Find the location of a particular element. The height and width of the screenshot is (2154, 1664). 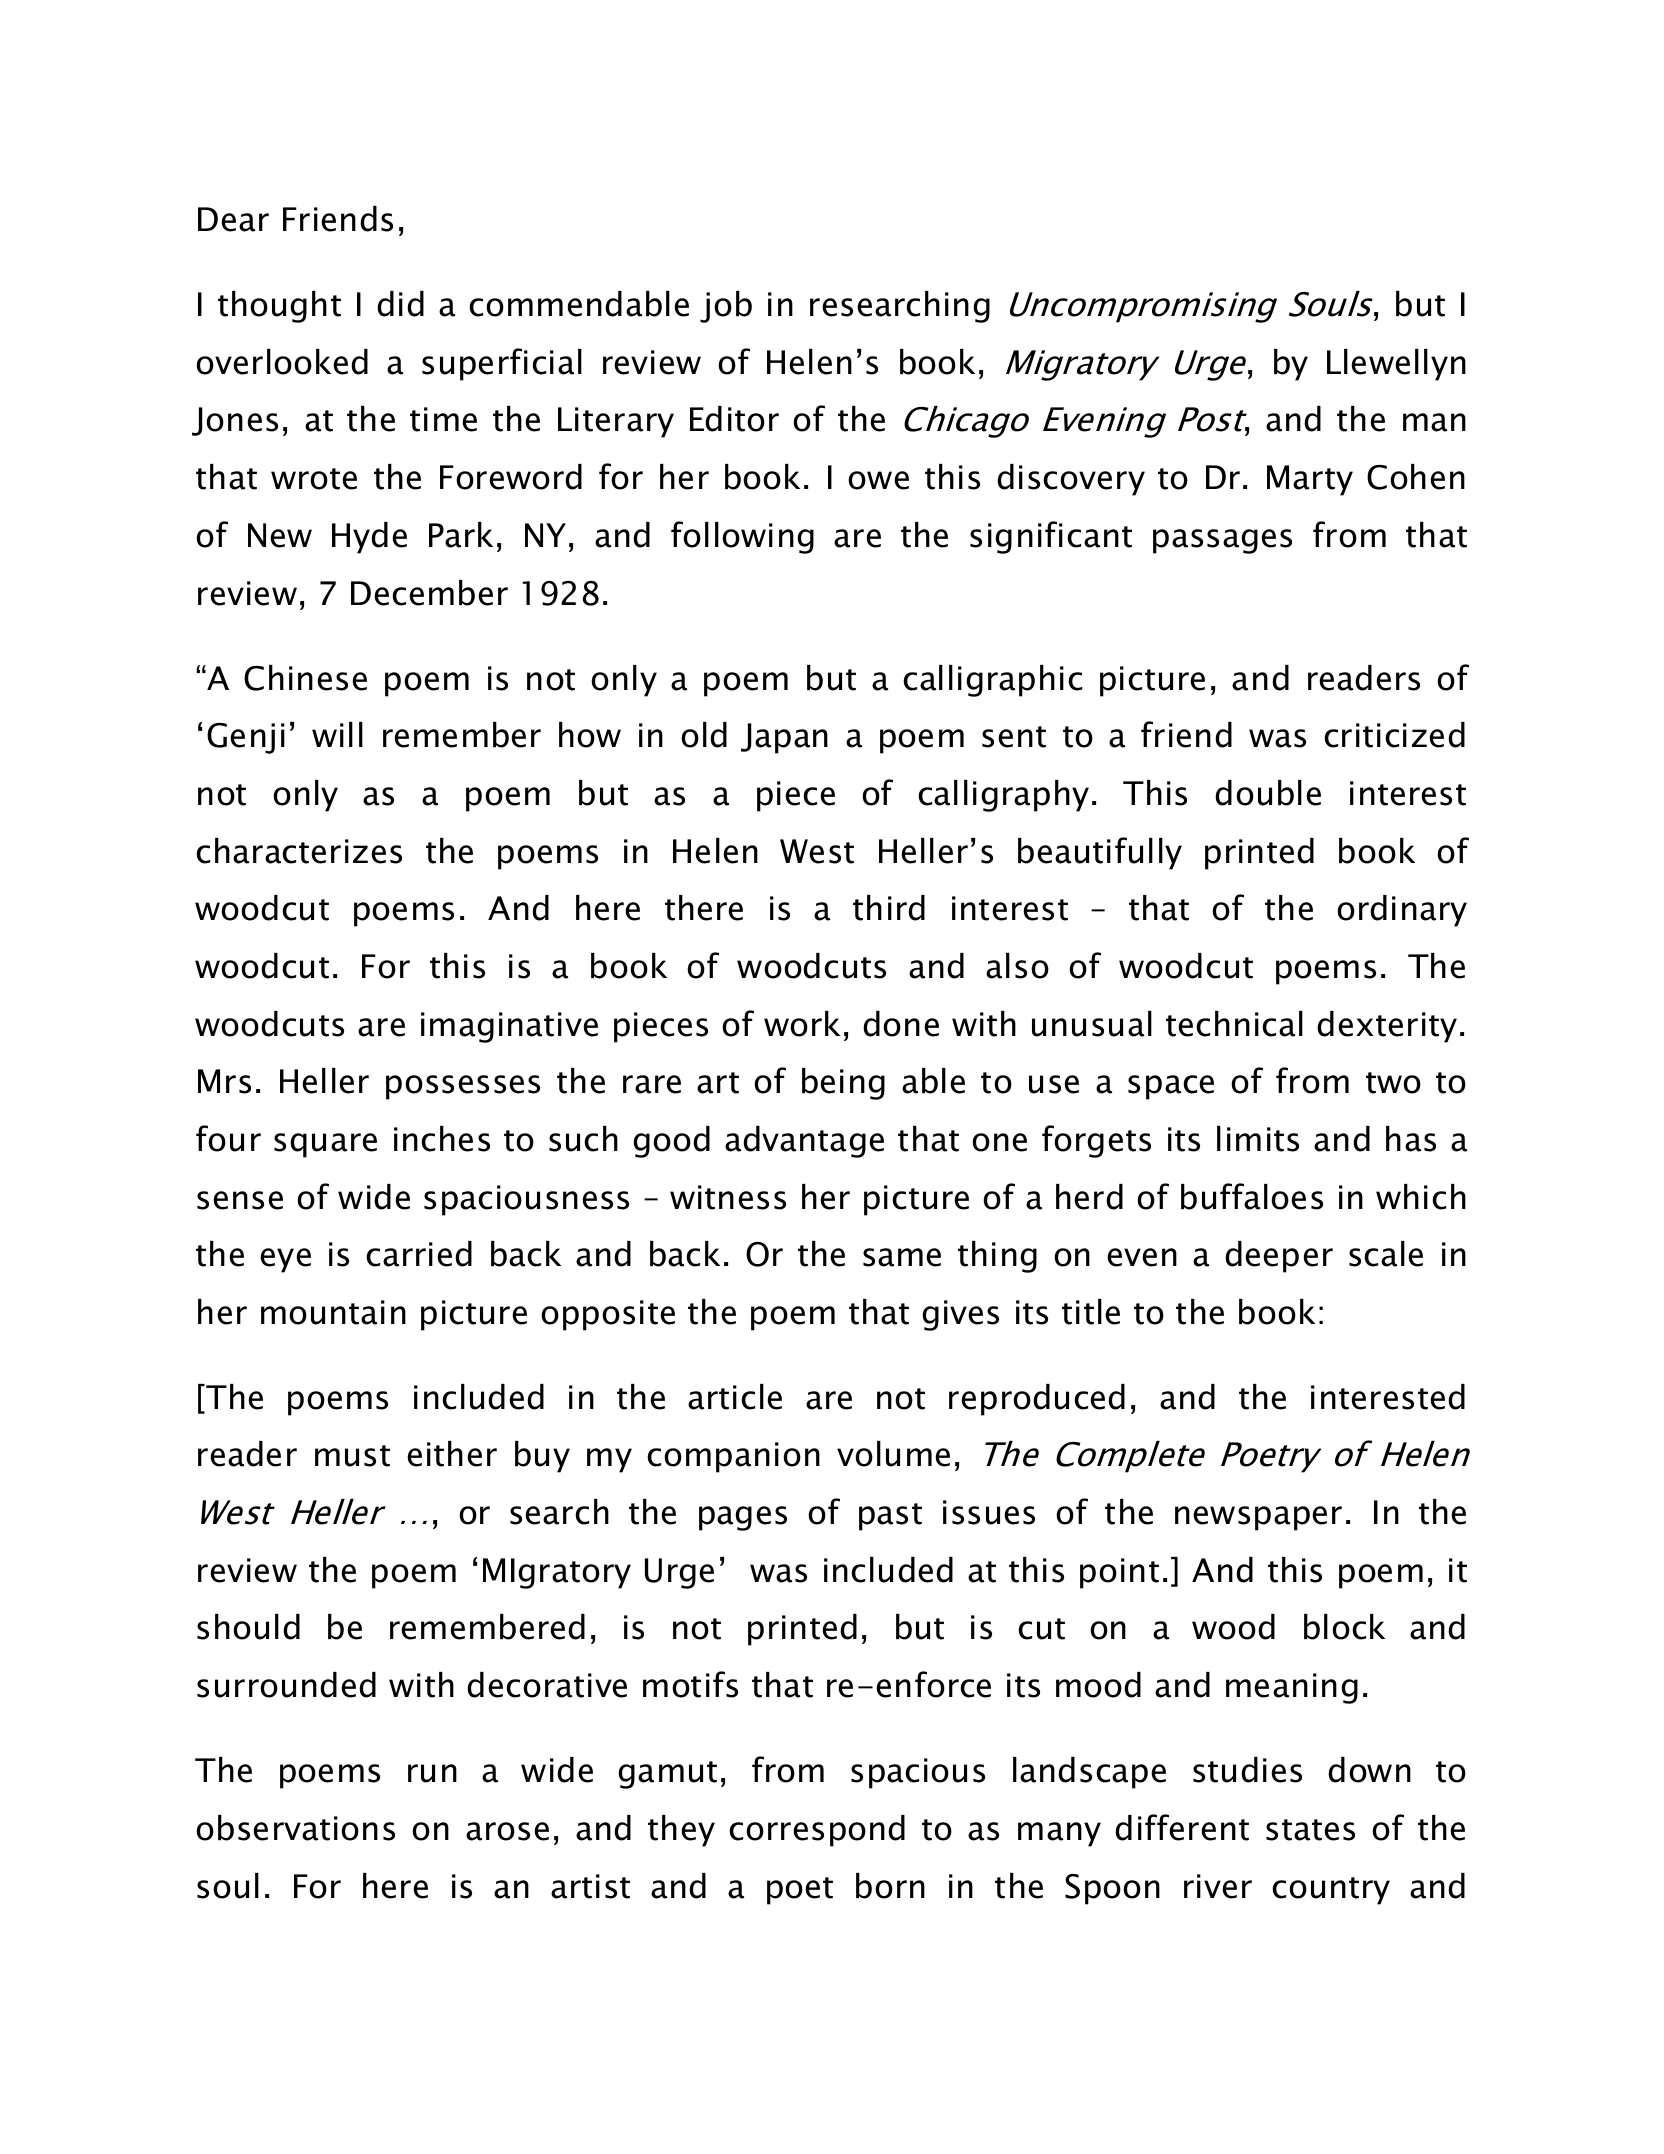

will is located at coordinates (337, 734).
